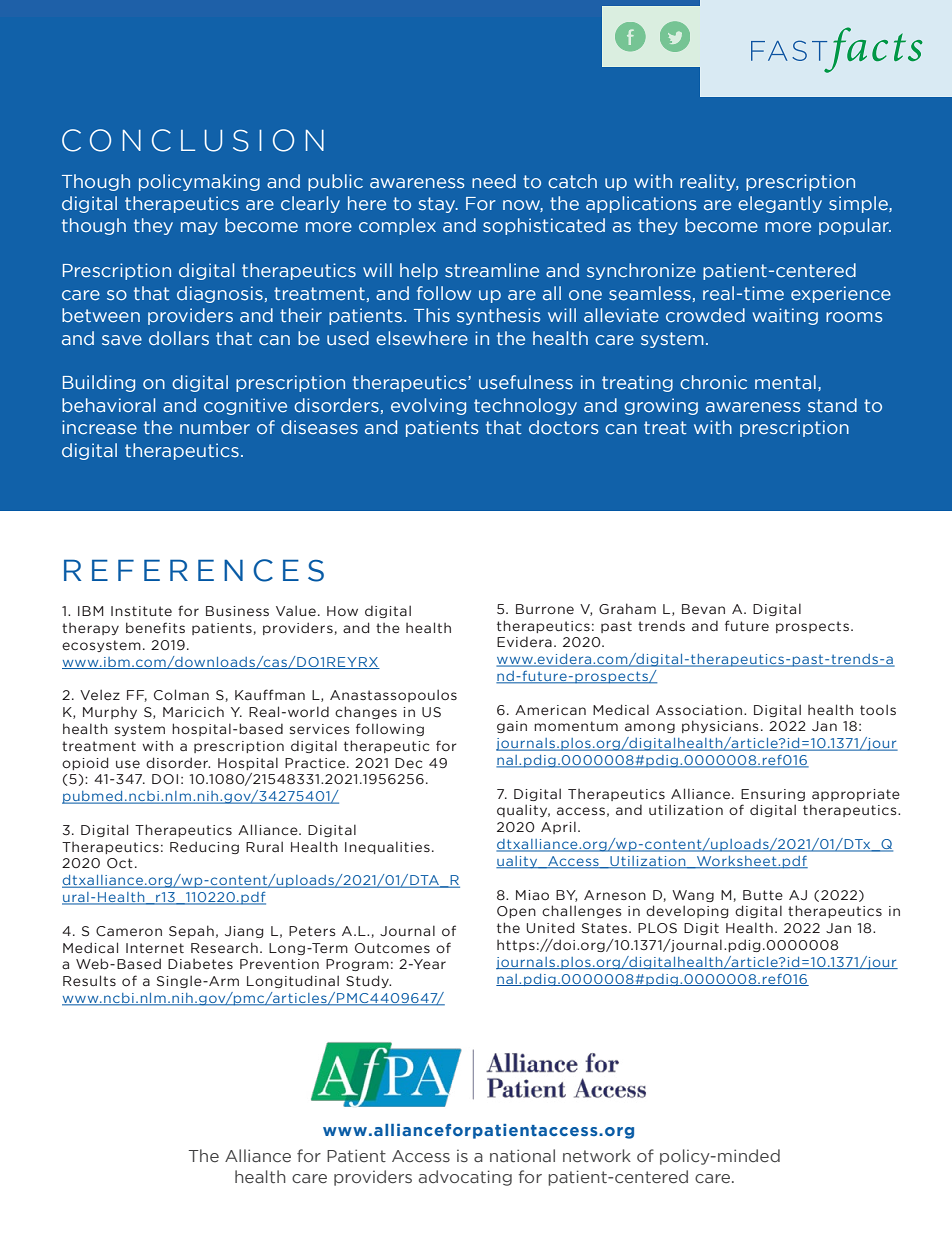 Image resolution: width=952 pixels, height=1233 pixels. Describe the element at coordinates (494, 181) in the document. I see `need` at that location.
